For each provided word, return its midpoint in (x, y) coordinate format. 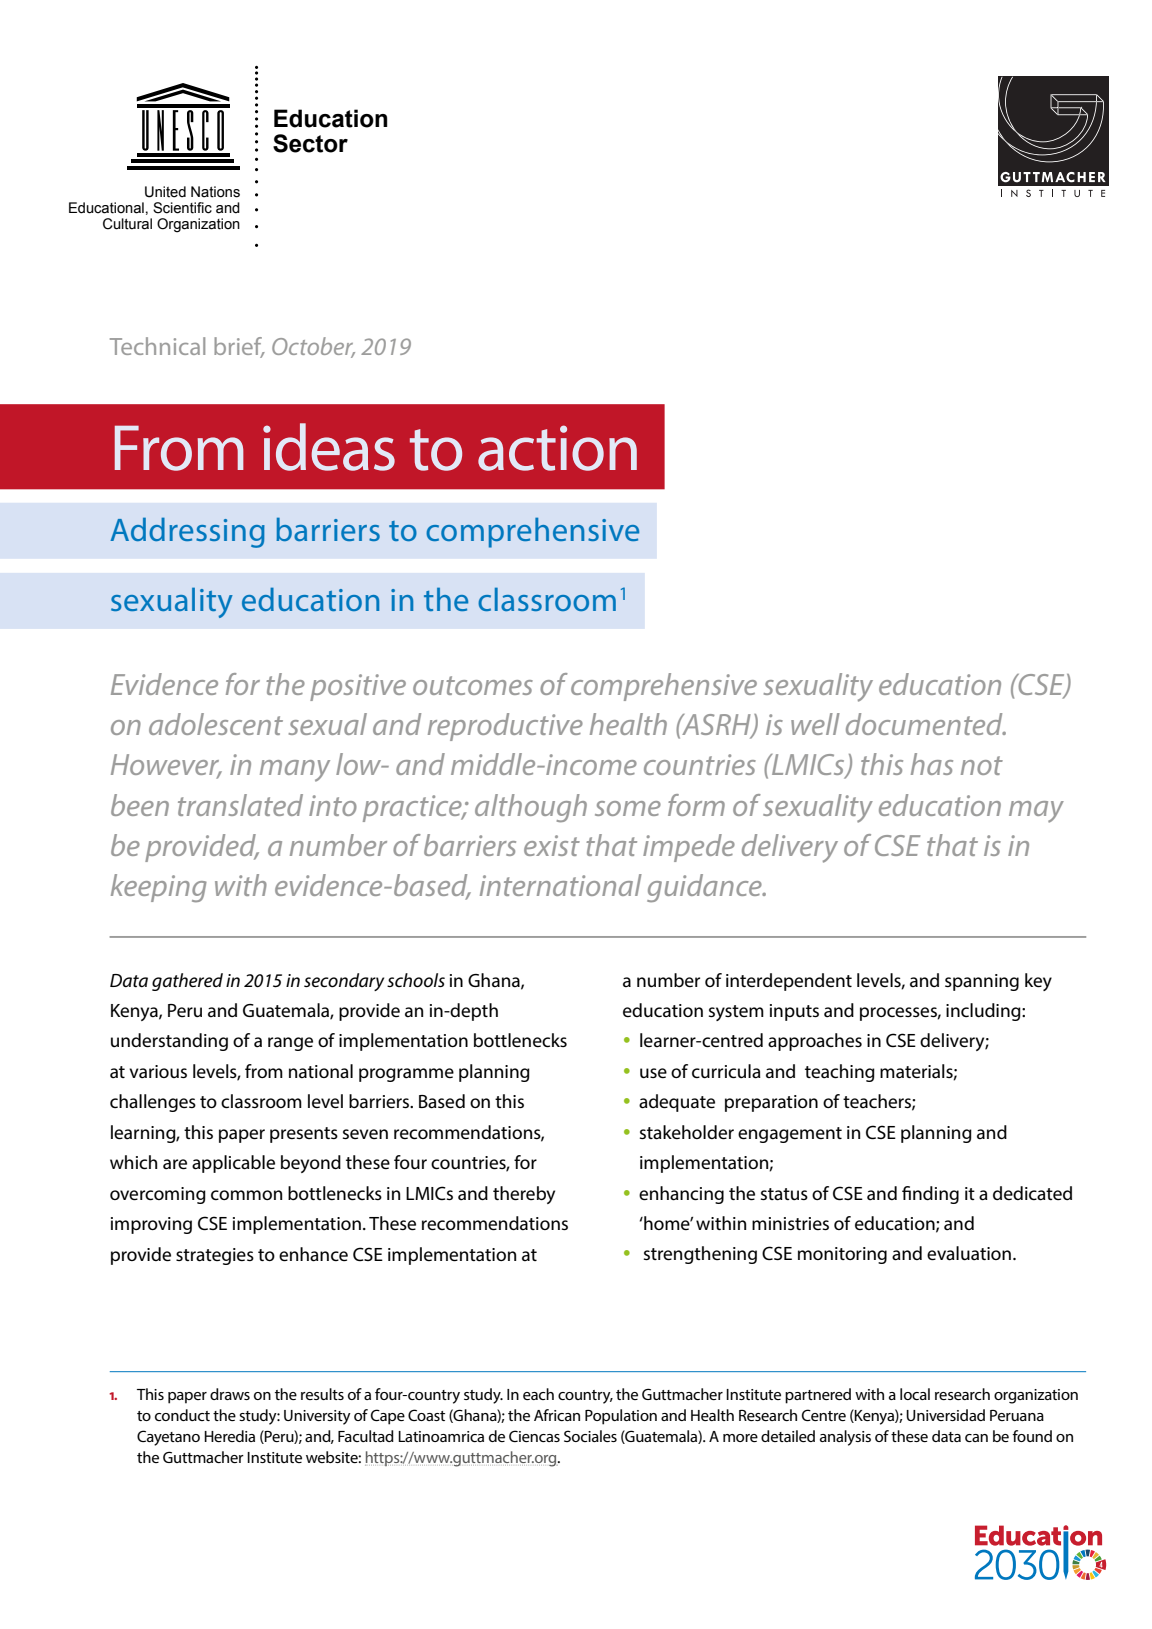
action (557, 448)
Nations (215, 192)
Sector (310, 143)
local (915, 1394)
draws (230, 1394)
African (557, 1415)
